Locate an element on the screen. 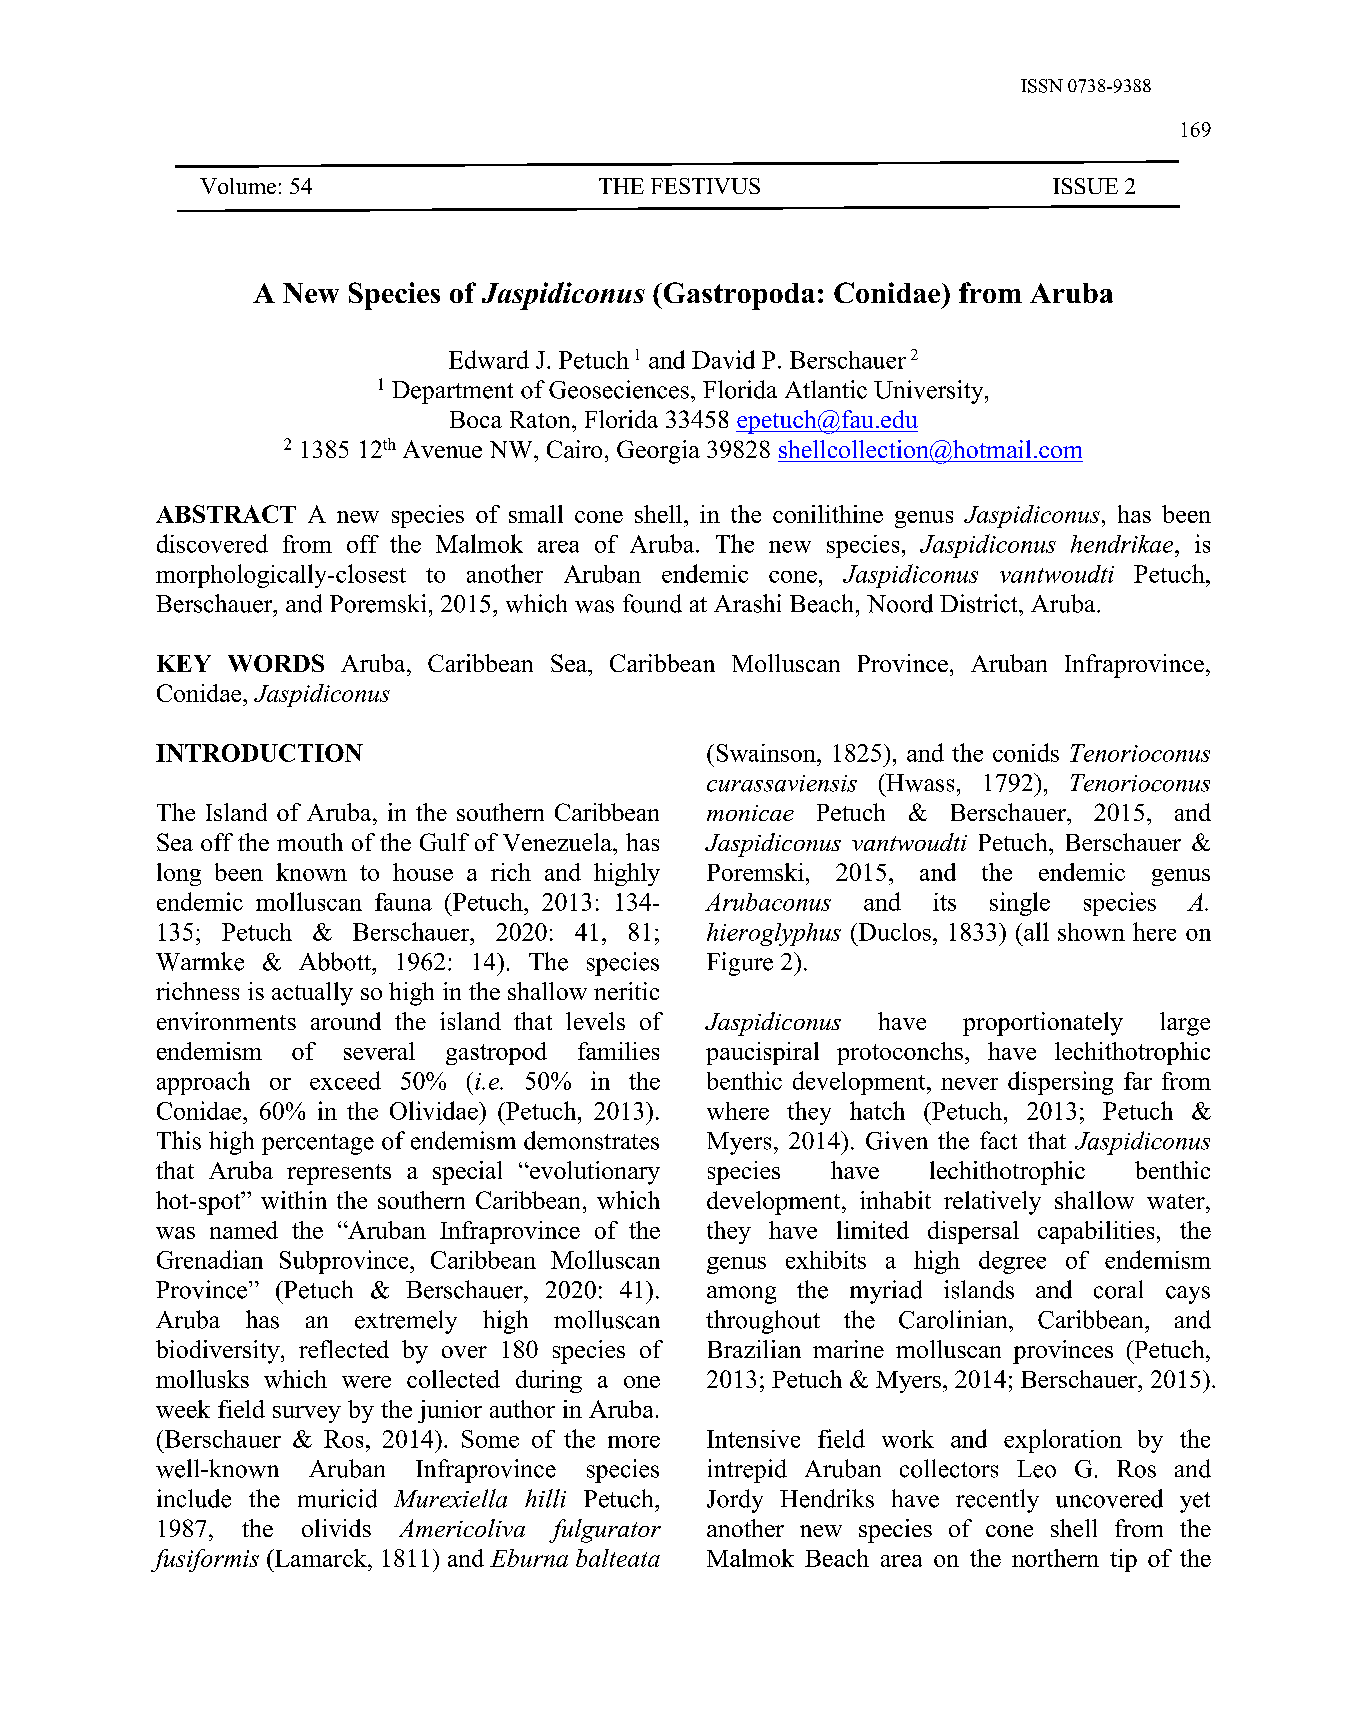  mouth is located at coordinates (310, 842).
